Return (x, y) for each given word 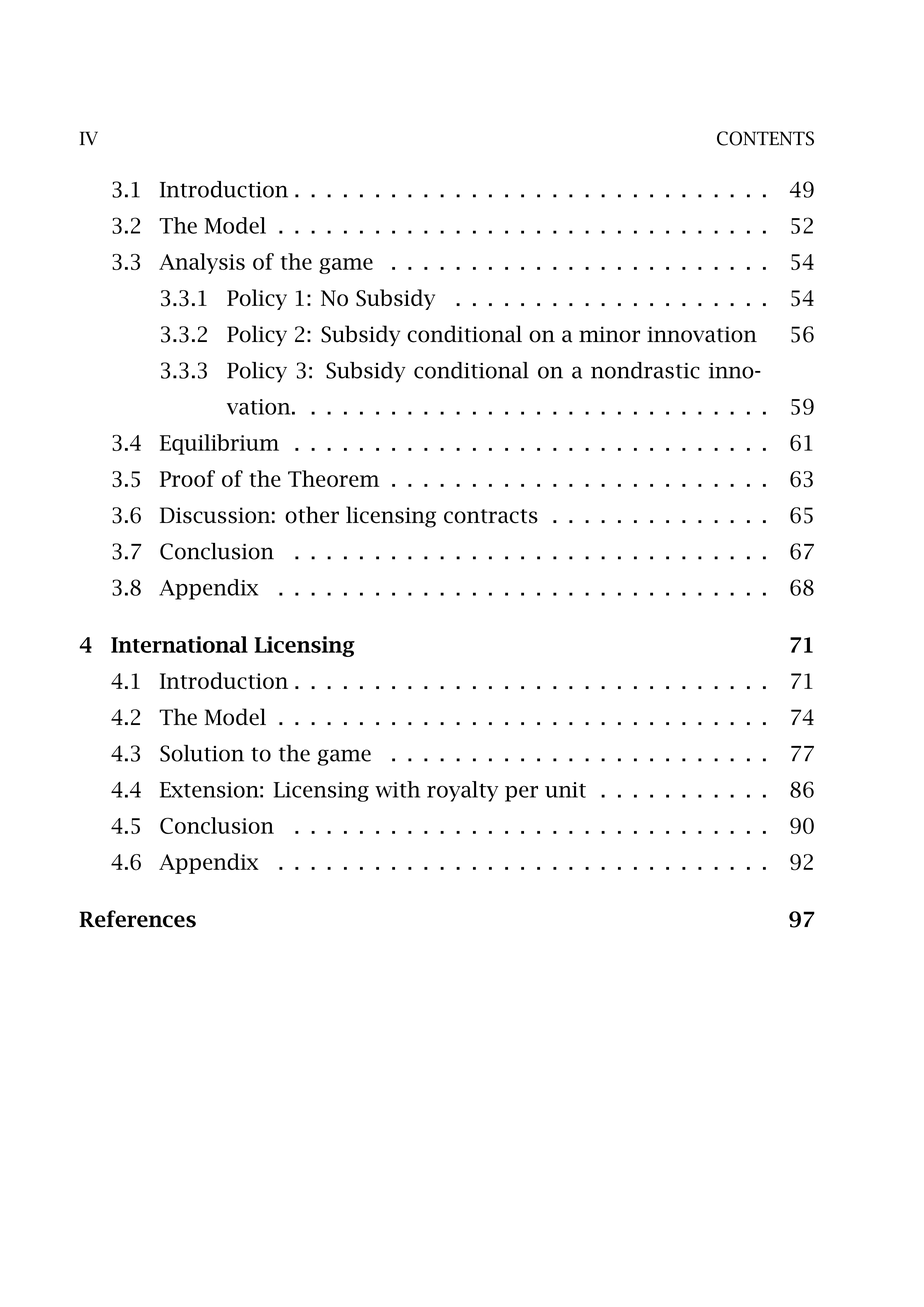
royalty (462, 791)
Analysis (202, 263)
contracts (491, 516)
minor (609, 334)
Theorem (334, 478)
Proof (187, 478)
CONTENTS (765, 138)
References (137, 919)
